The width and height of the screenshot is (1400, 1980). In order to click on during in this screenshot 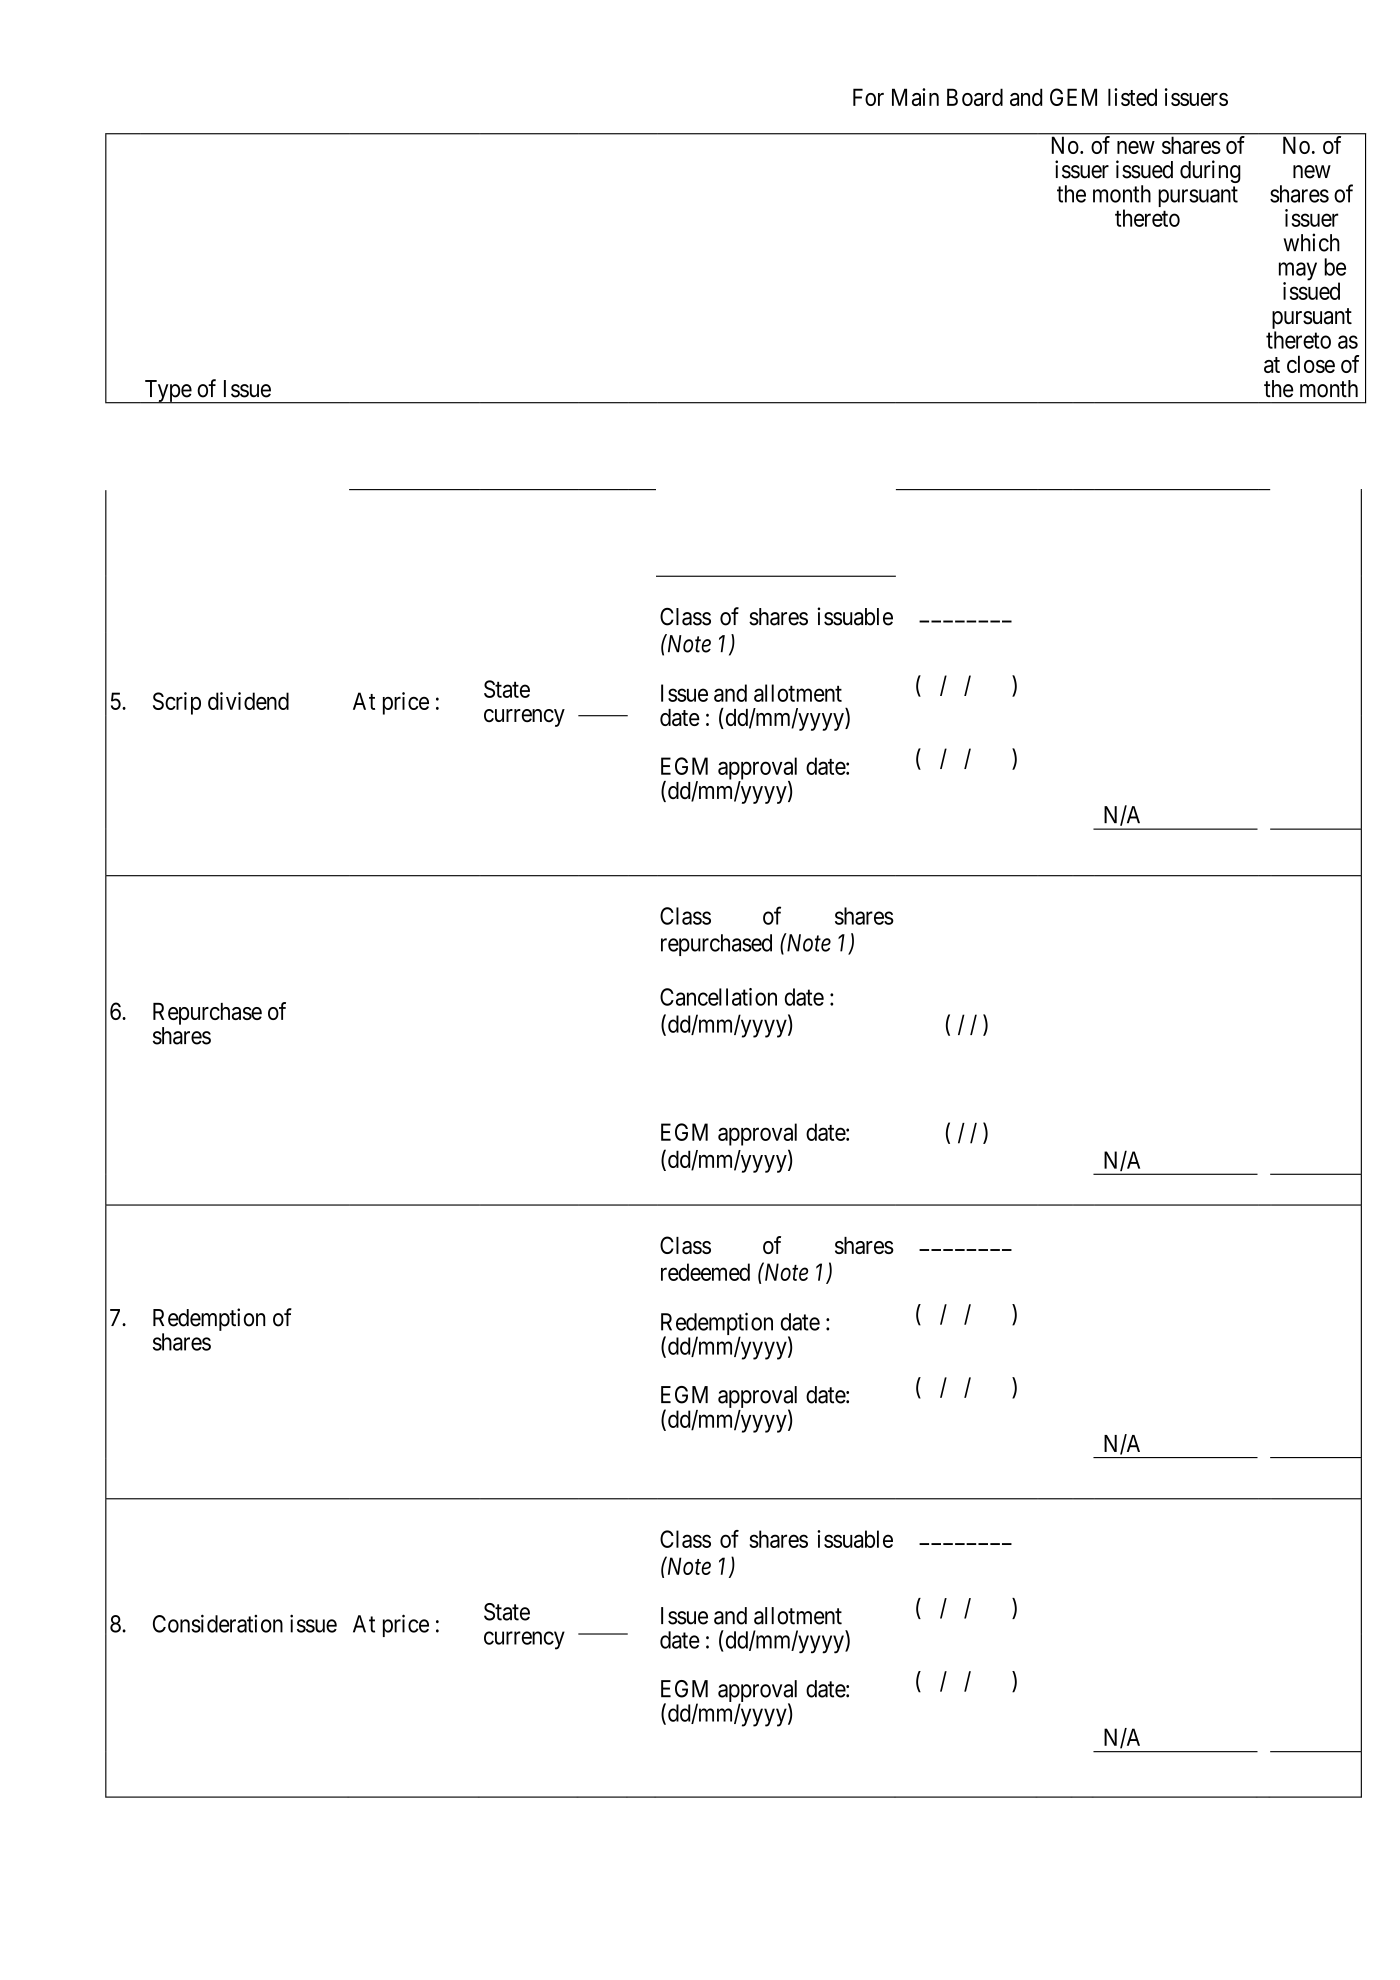, I will do `click(1210, 171)`.
